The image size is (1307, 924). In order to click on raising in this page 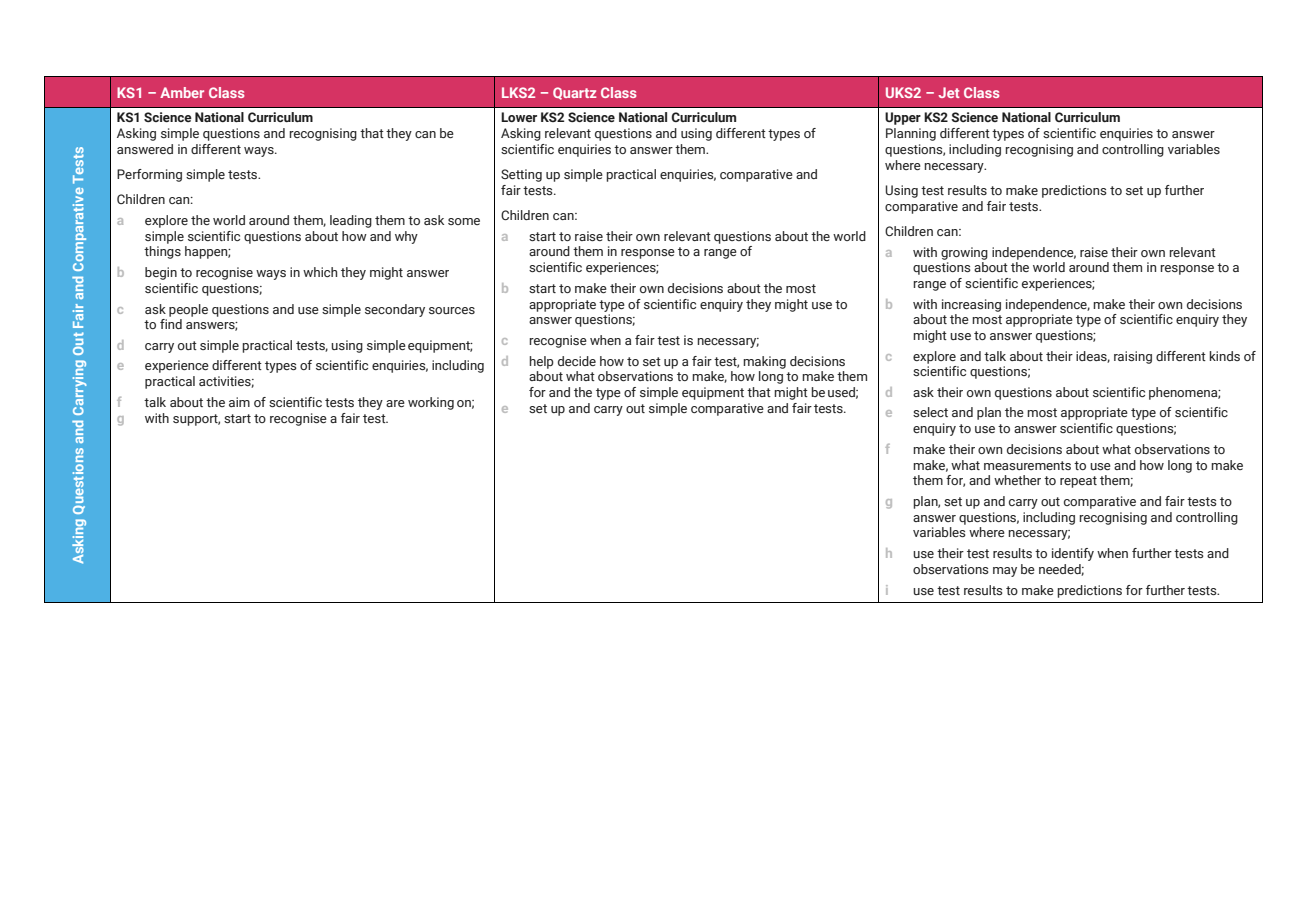, I will do `click(1133, 357)`.
